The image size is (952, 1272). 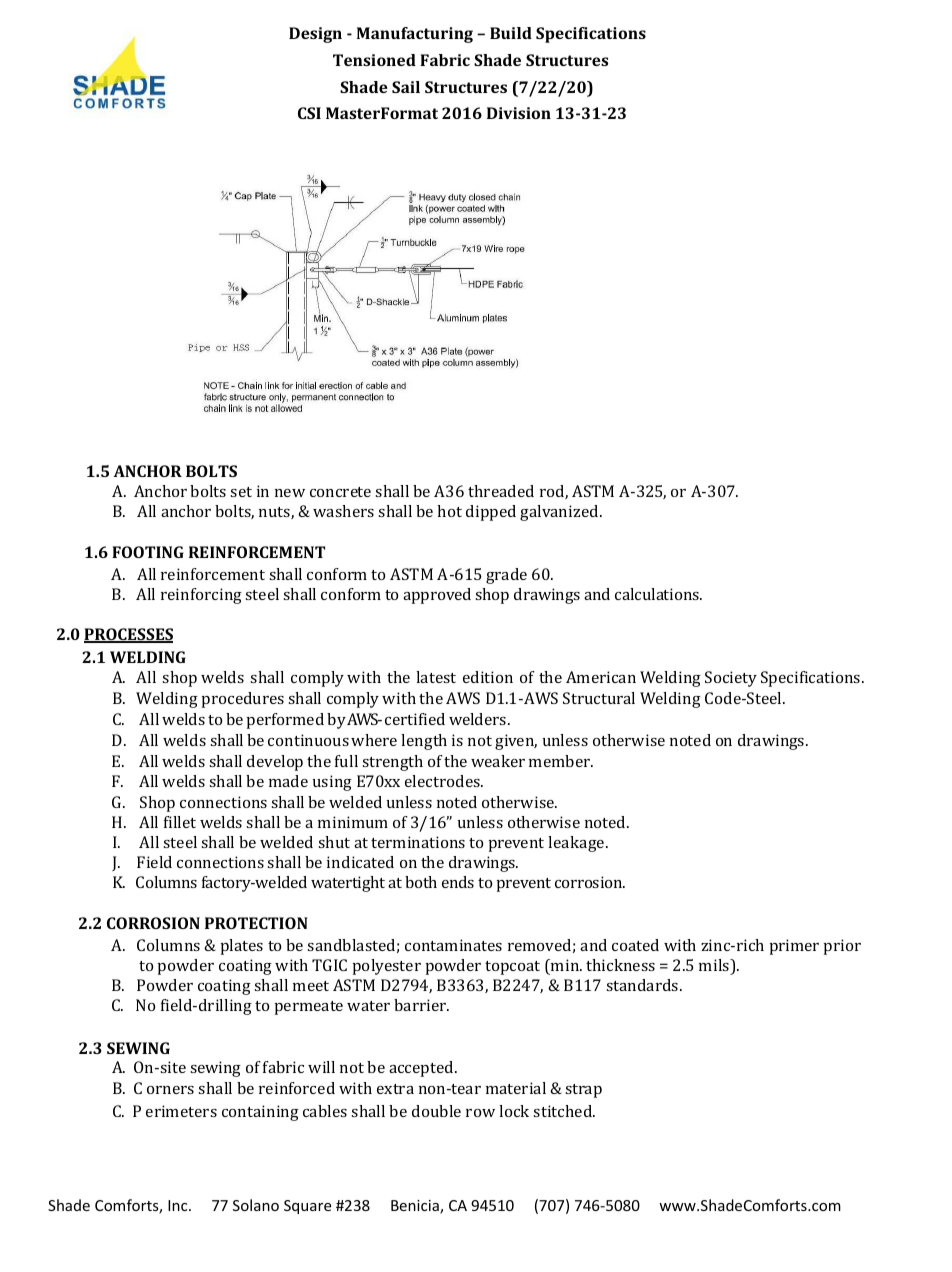 What do you see at coordinates (443, 781) in the screenshot?
I see `electrodes` at bounding box center [443, 781].
